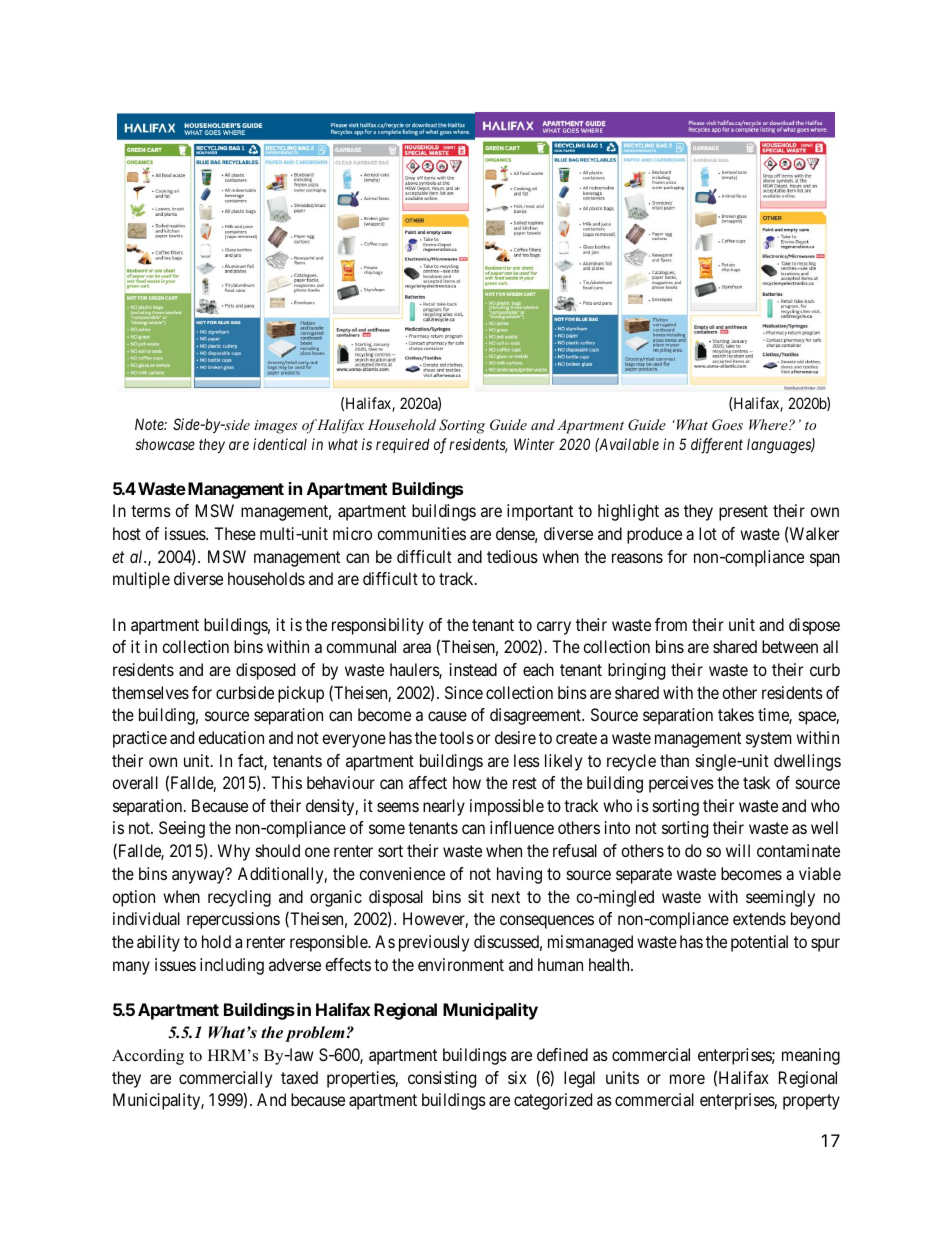 Image resolution: width=952 pixels, height=1233 pixels. Describe the element at coordinates (165, 444) in the page. I see `showcase` at that location.
